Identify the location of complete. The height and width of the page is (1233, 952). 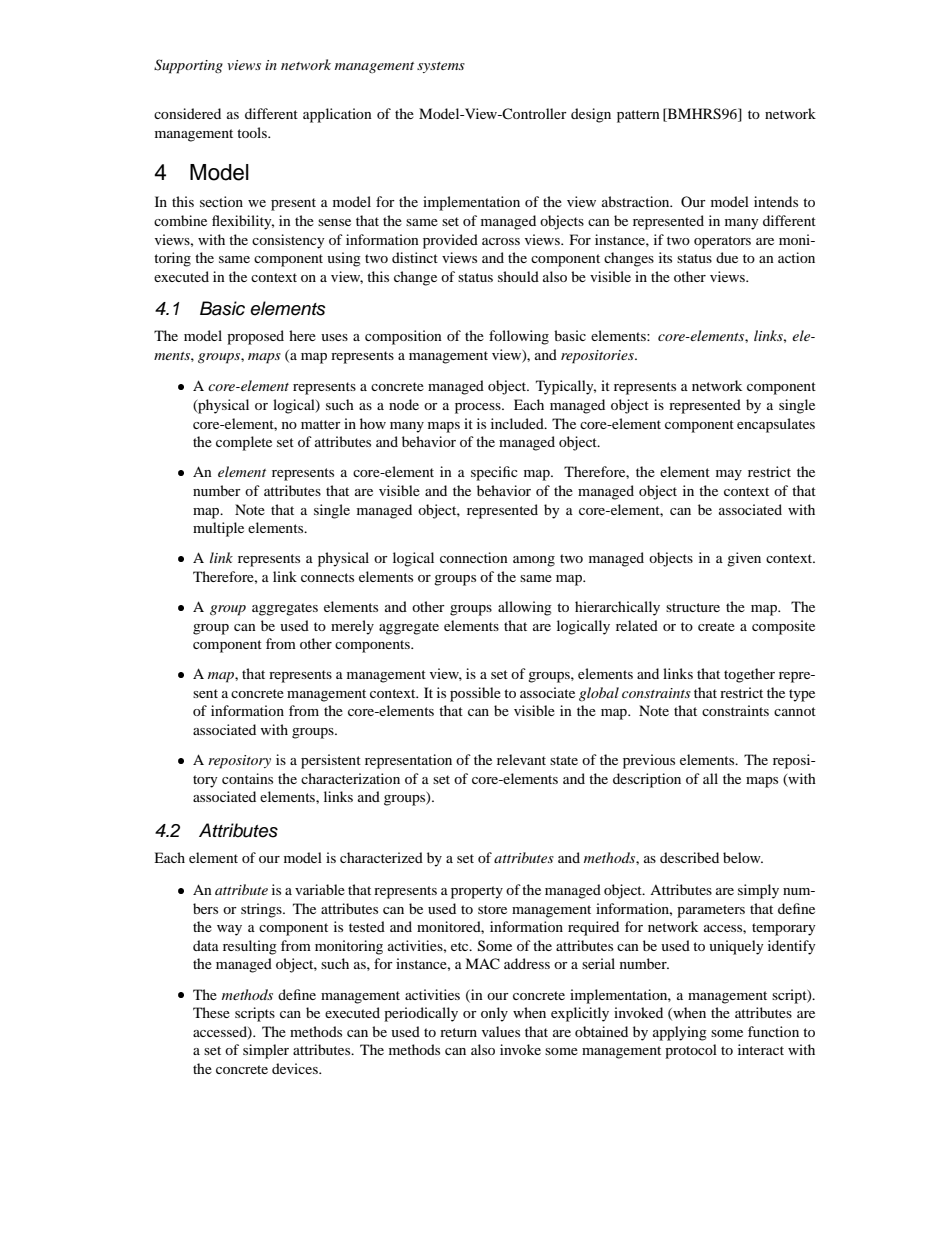
(244, 443).
